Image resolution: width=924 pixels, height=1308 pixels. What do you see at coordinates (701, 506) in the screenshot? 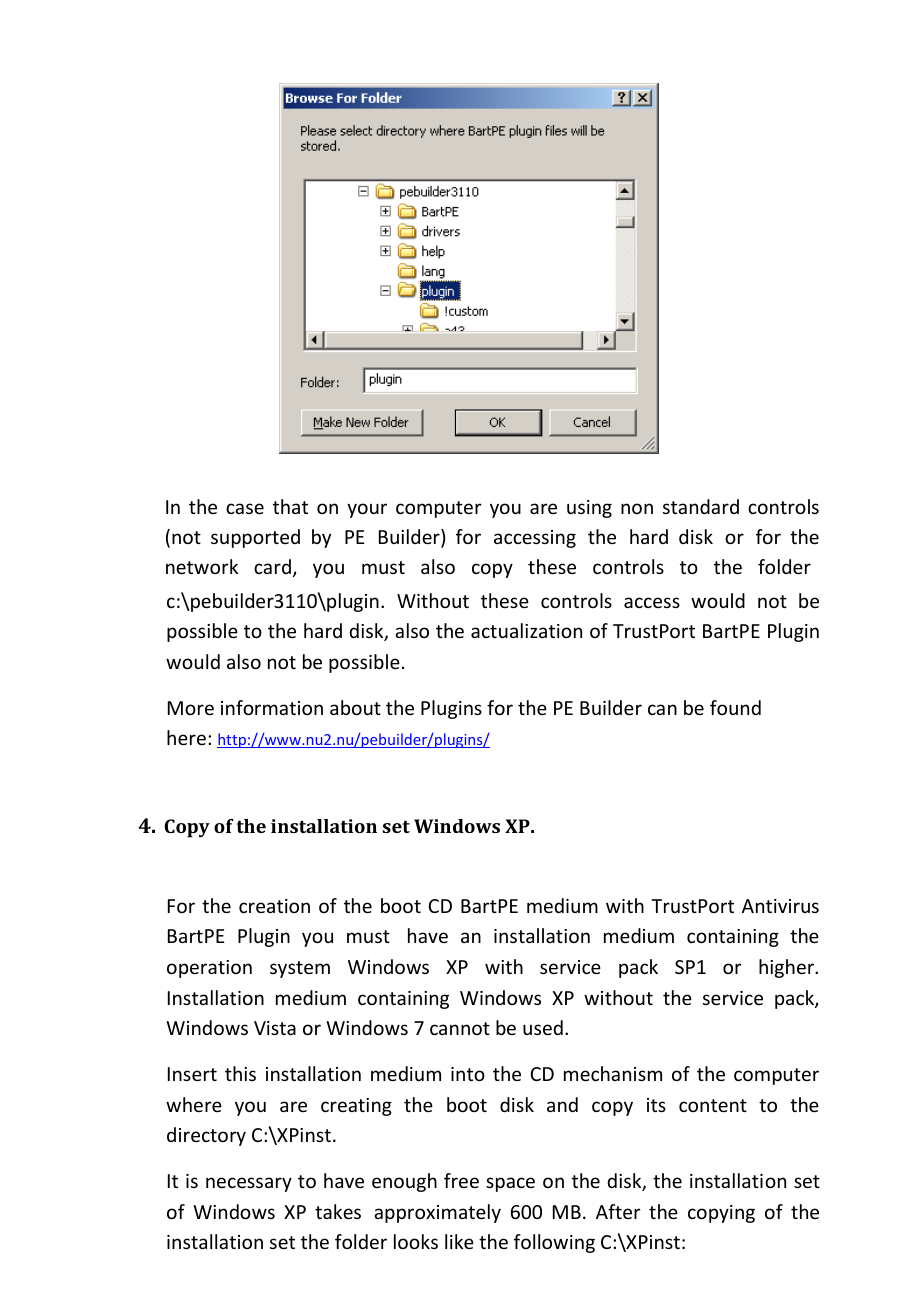
I see `standard` at bounding box center [701, 506].
